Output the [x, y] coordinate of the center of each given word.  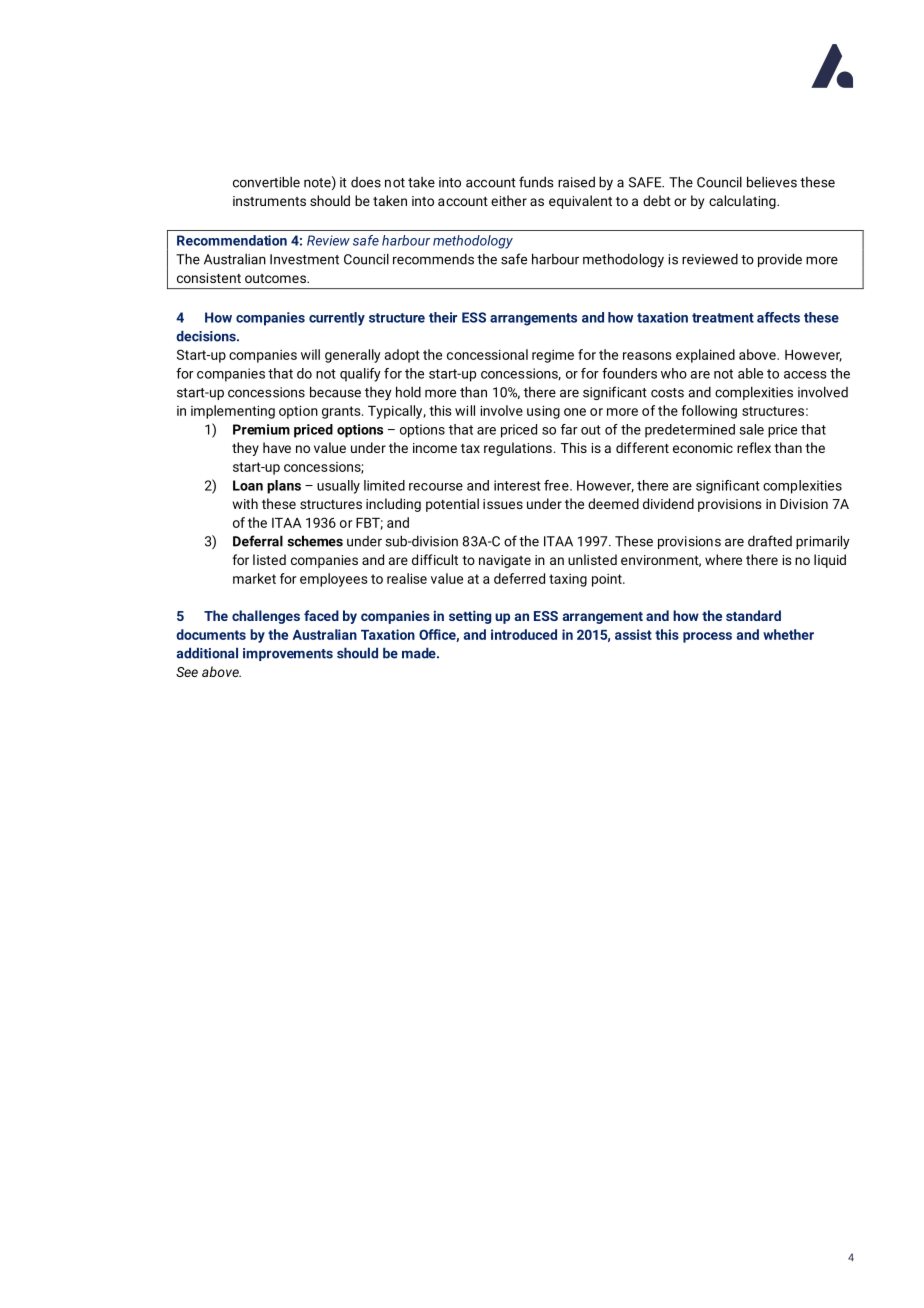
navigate [505, 561]
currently [337, 319]
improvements [288, 654]
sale [751, 429]
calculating [743, 202]
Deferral [258, 541]
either [509, 200]
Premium [261, 429]
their [443, 317]
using [543, 412]
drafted [770, 541]
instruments [269, 201]
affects [778, 317]
